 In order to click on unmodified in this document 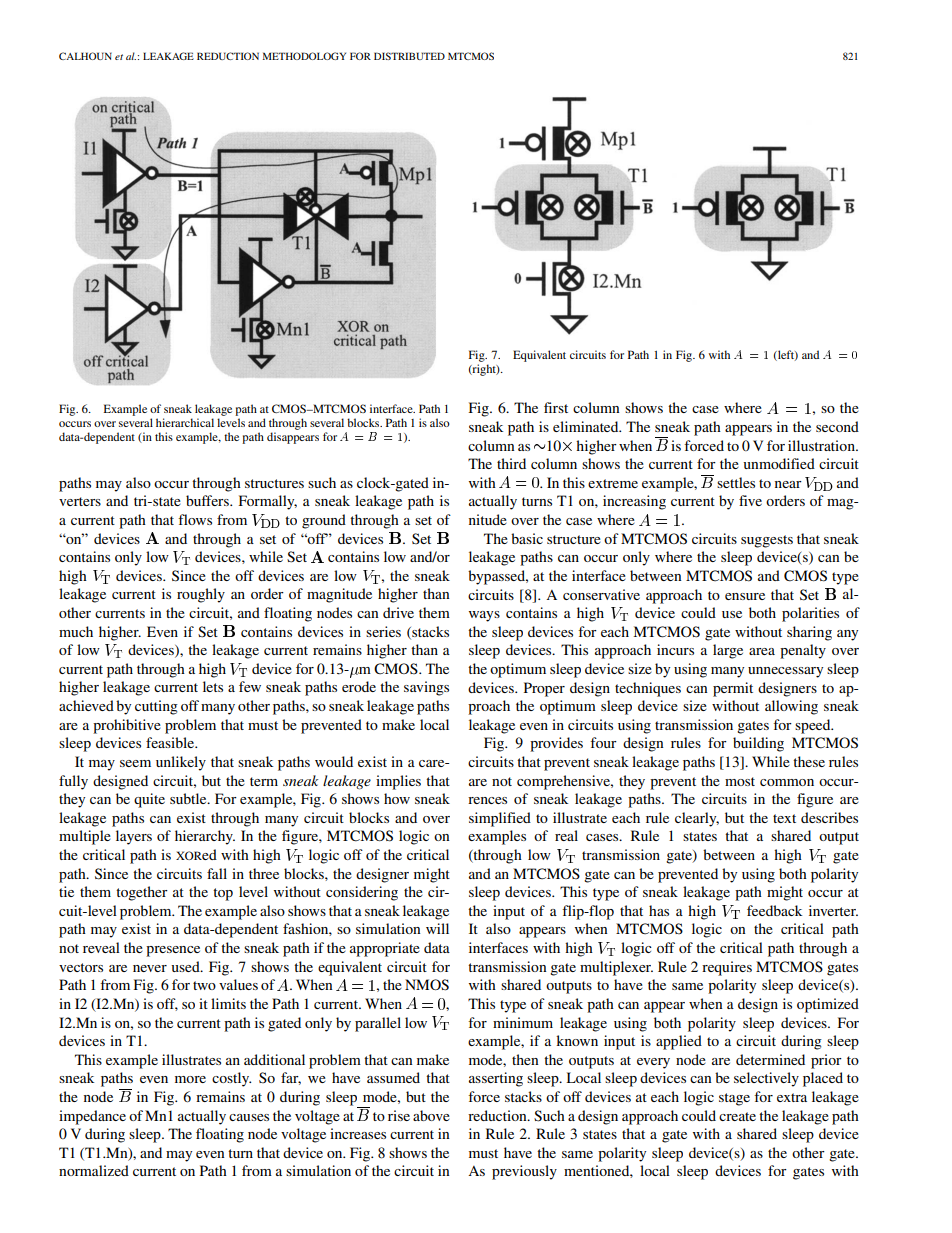, I will do `click(779, 463)`.
